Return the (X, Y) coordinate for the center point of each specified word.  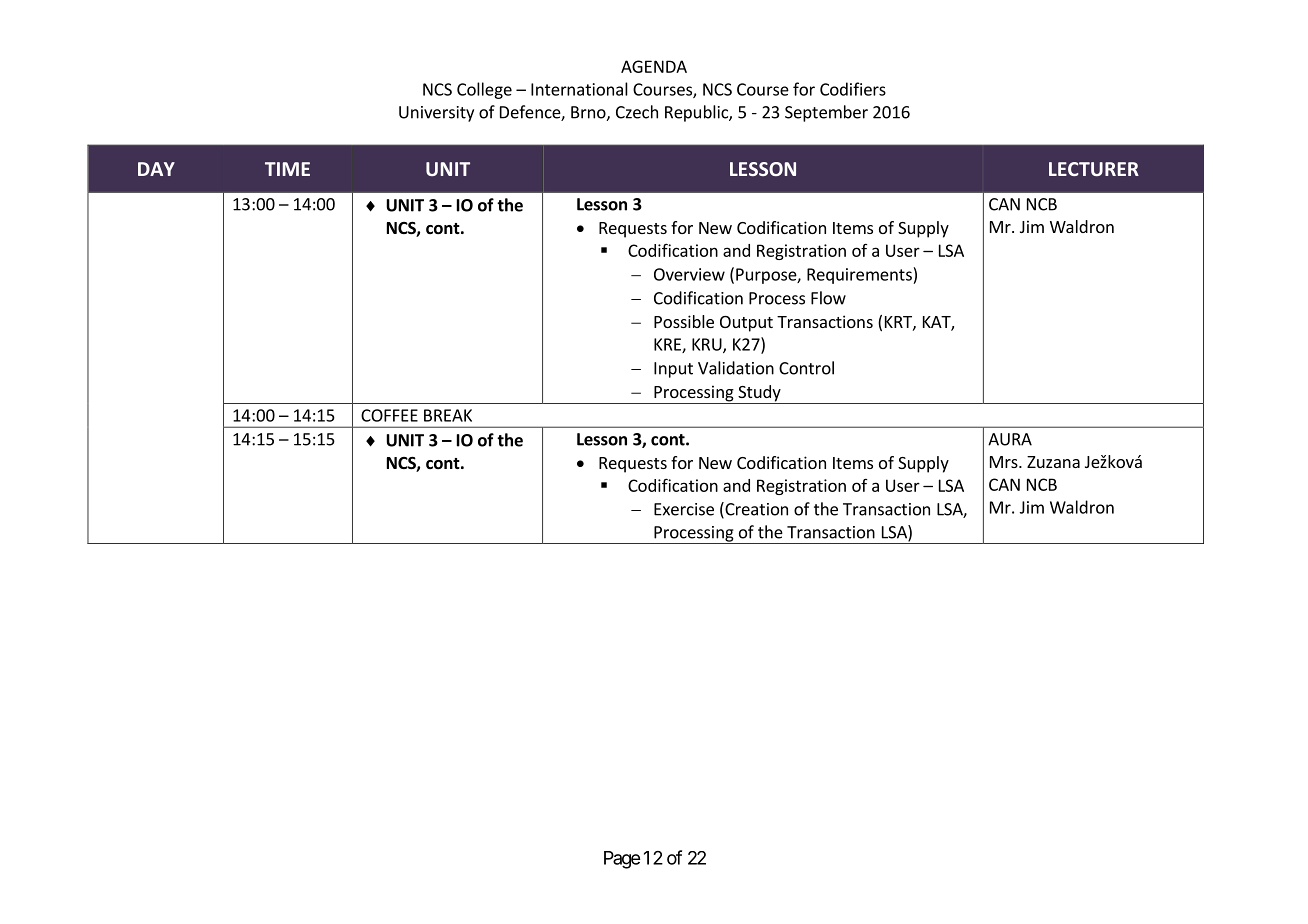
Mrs (1005, 462)
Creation (755, 510)
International (579, 89)
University (436, 114)
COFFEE (389, 415)
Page (622, 860)
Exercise (684, 509)
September (826, 113)
